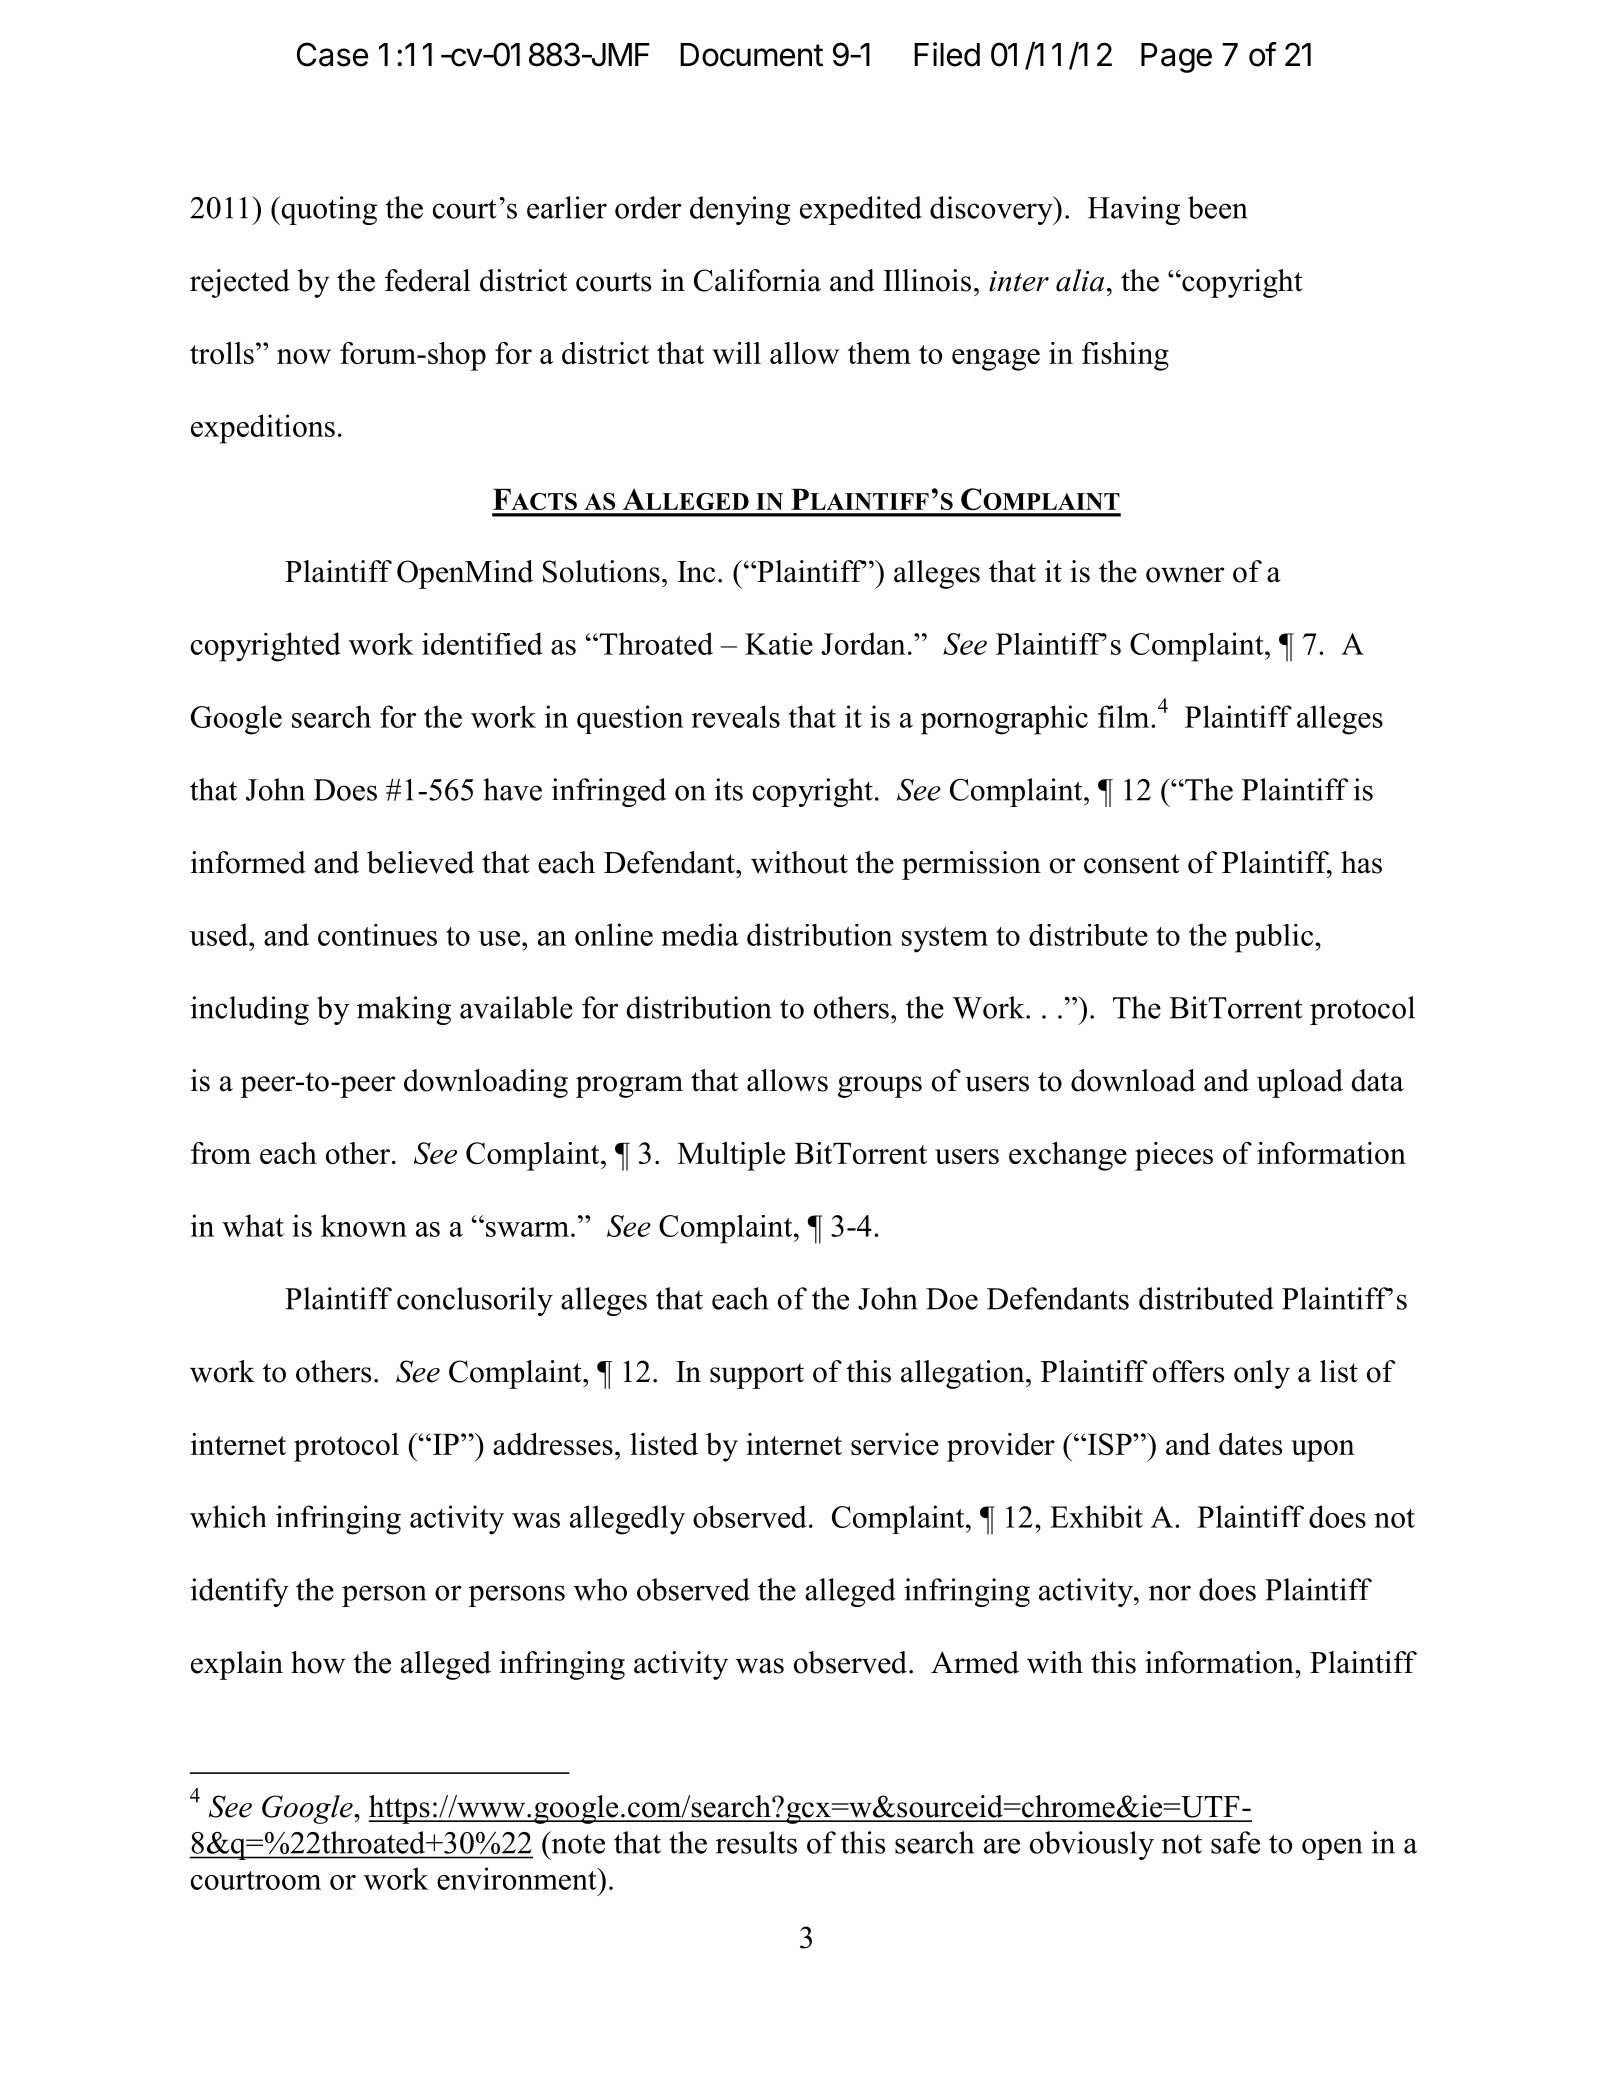  I want to click on results, so click(756, 1842).
